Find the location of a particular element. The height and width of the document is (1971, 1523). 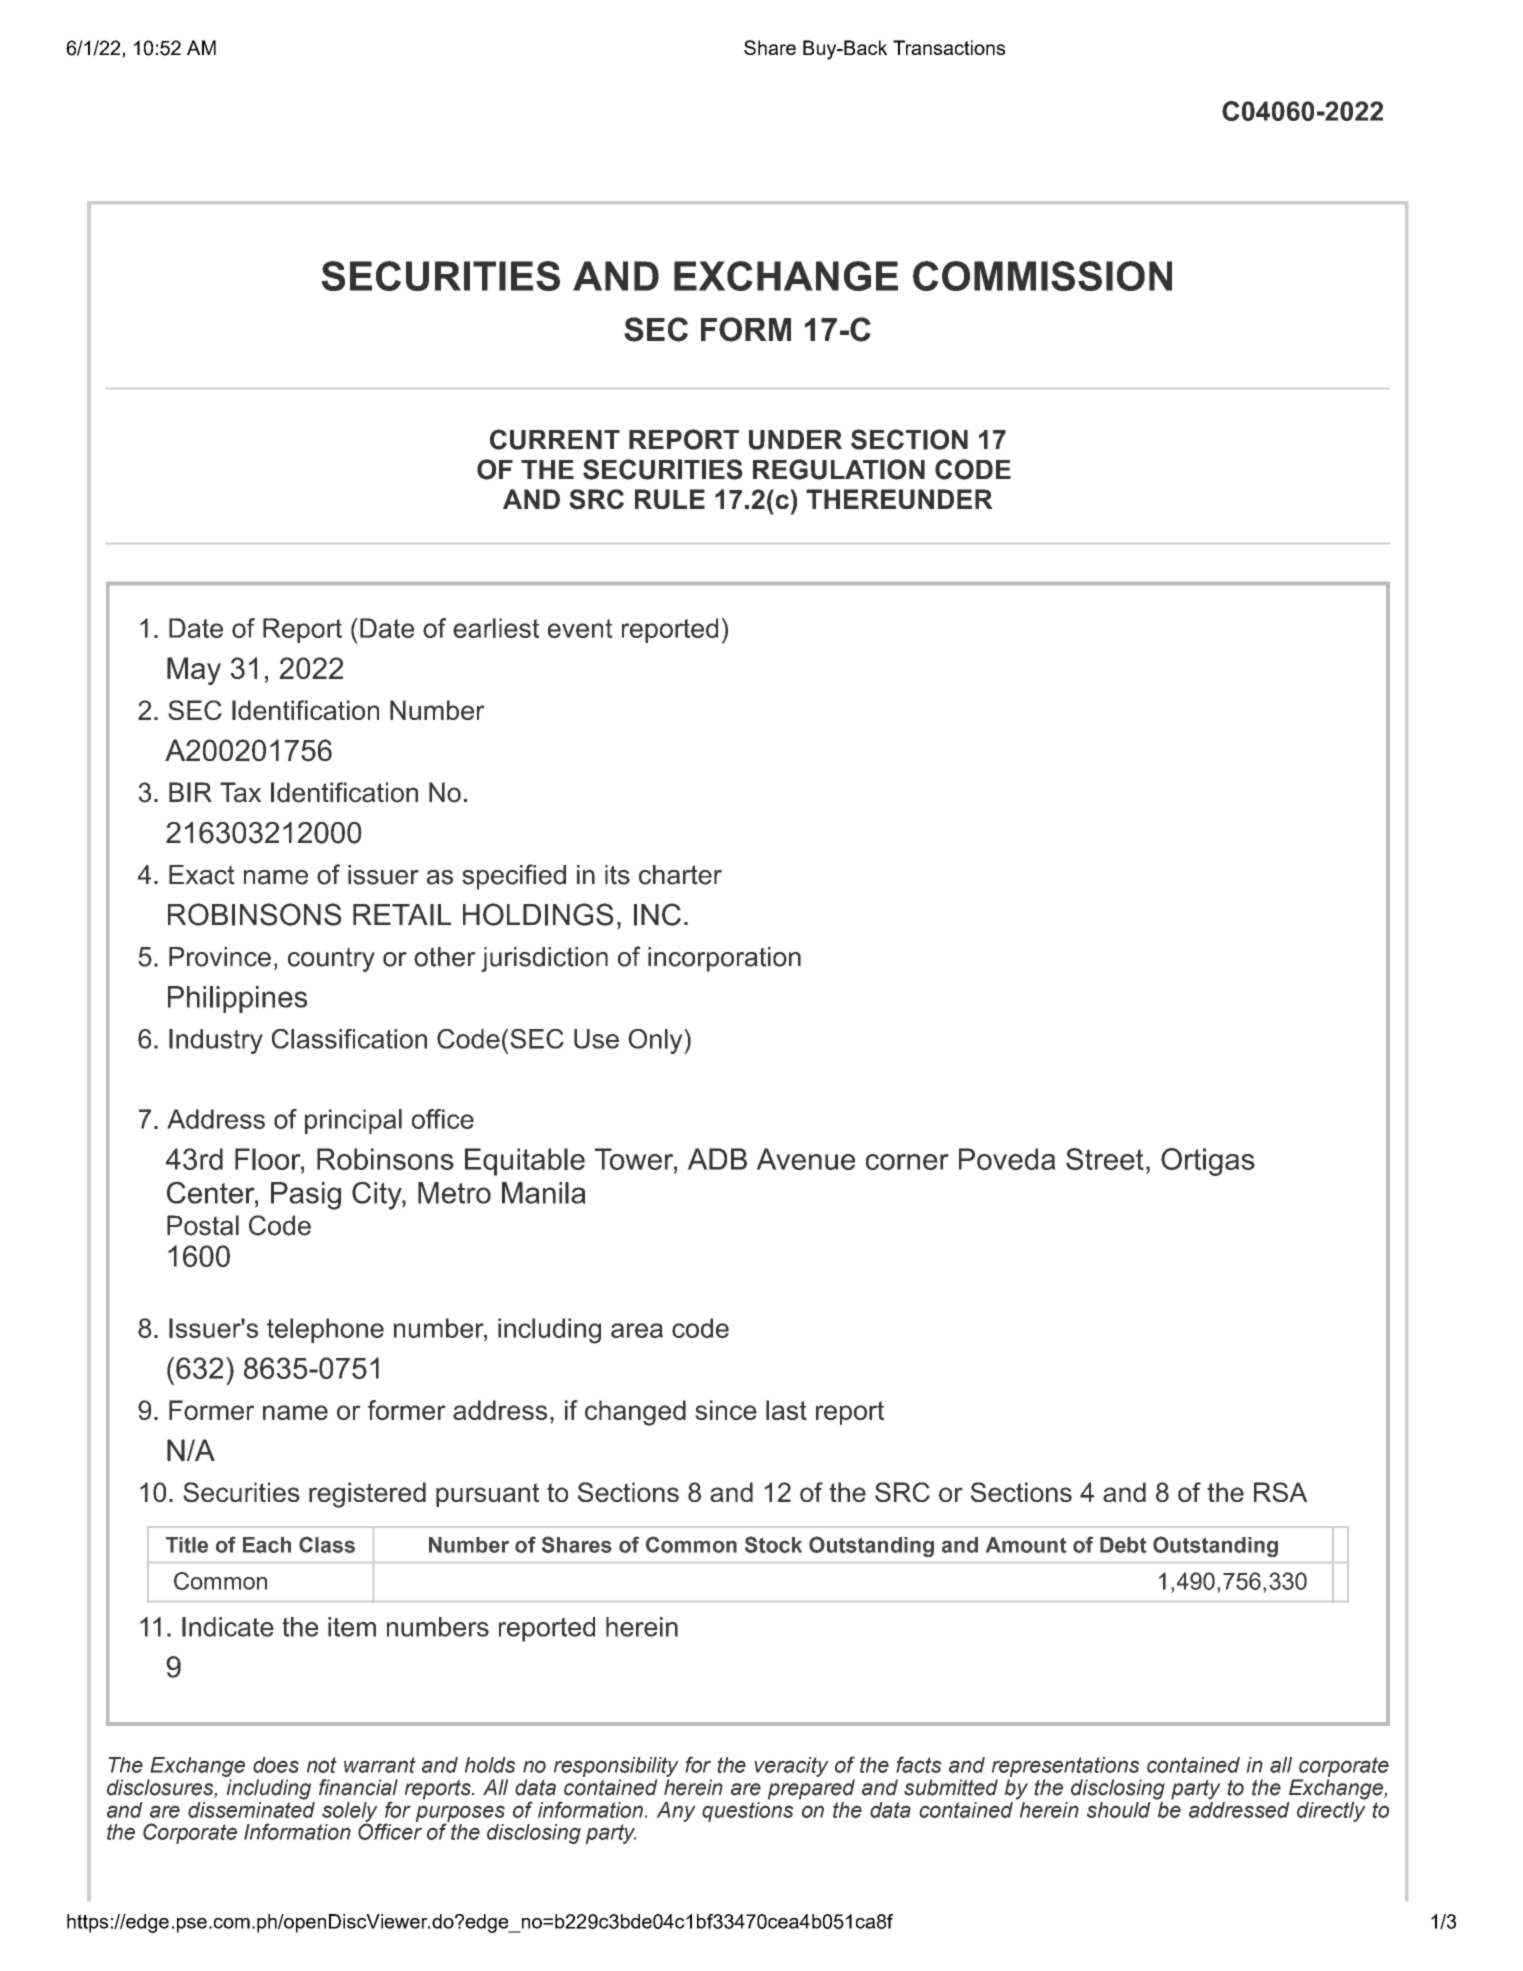

May is located at coordinates (194, 671).
